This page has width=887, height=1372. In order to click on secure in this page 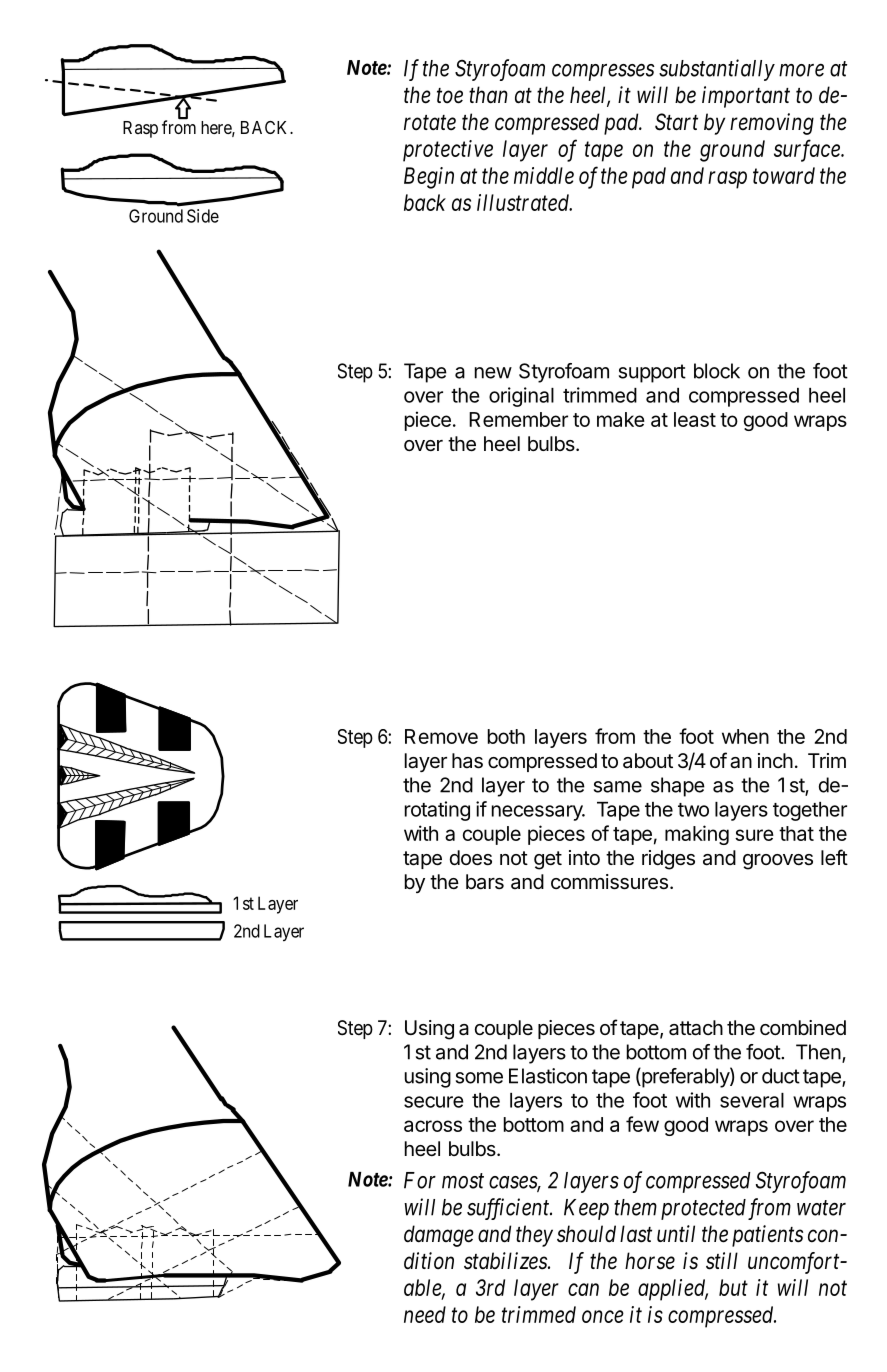, I will do `click(434, 1102)`.
